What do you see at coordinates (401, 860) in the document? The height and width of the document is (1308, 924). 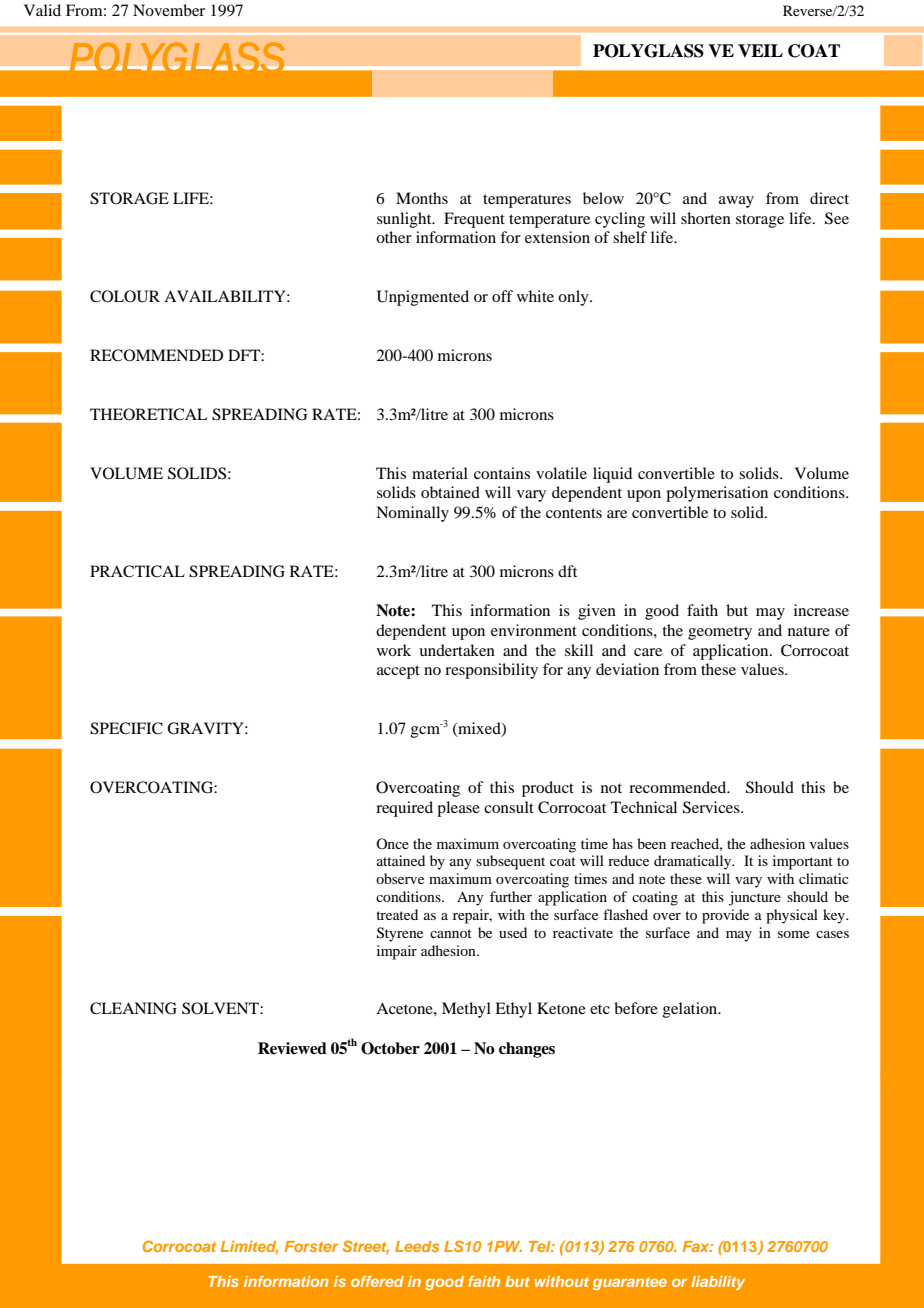 I see `attained` at bounding box center [401, 860].
